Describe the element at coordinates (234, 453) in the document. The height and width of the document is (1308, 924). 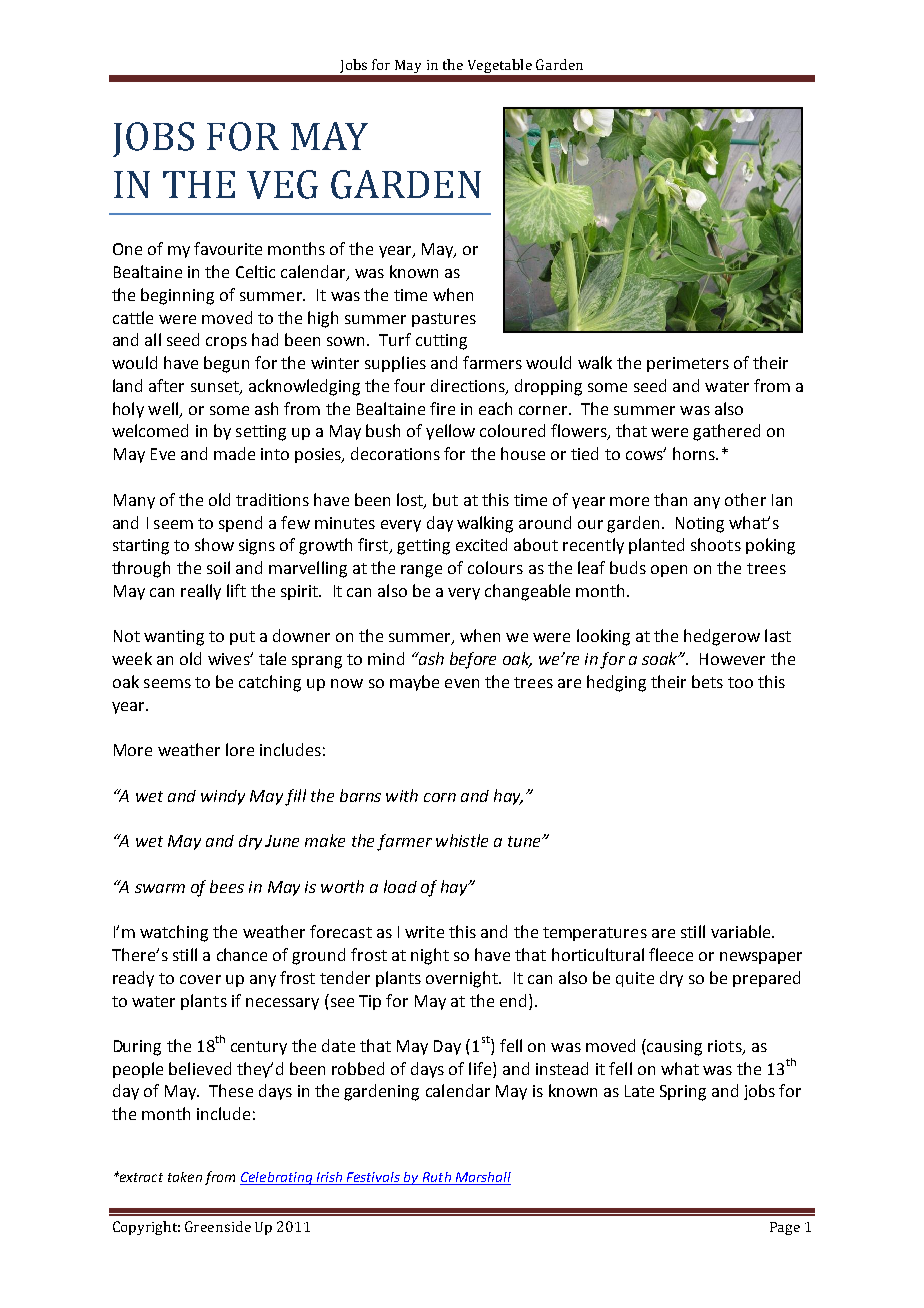
I see `made` at that location.
